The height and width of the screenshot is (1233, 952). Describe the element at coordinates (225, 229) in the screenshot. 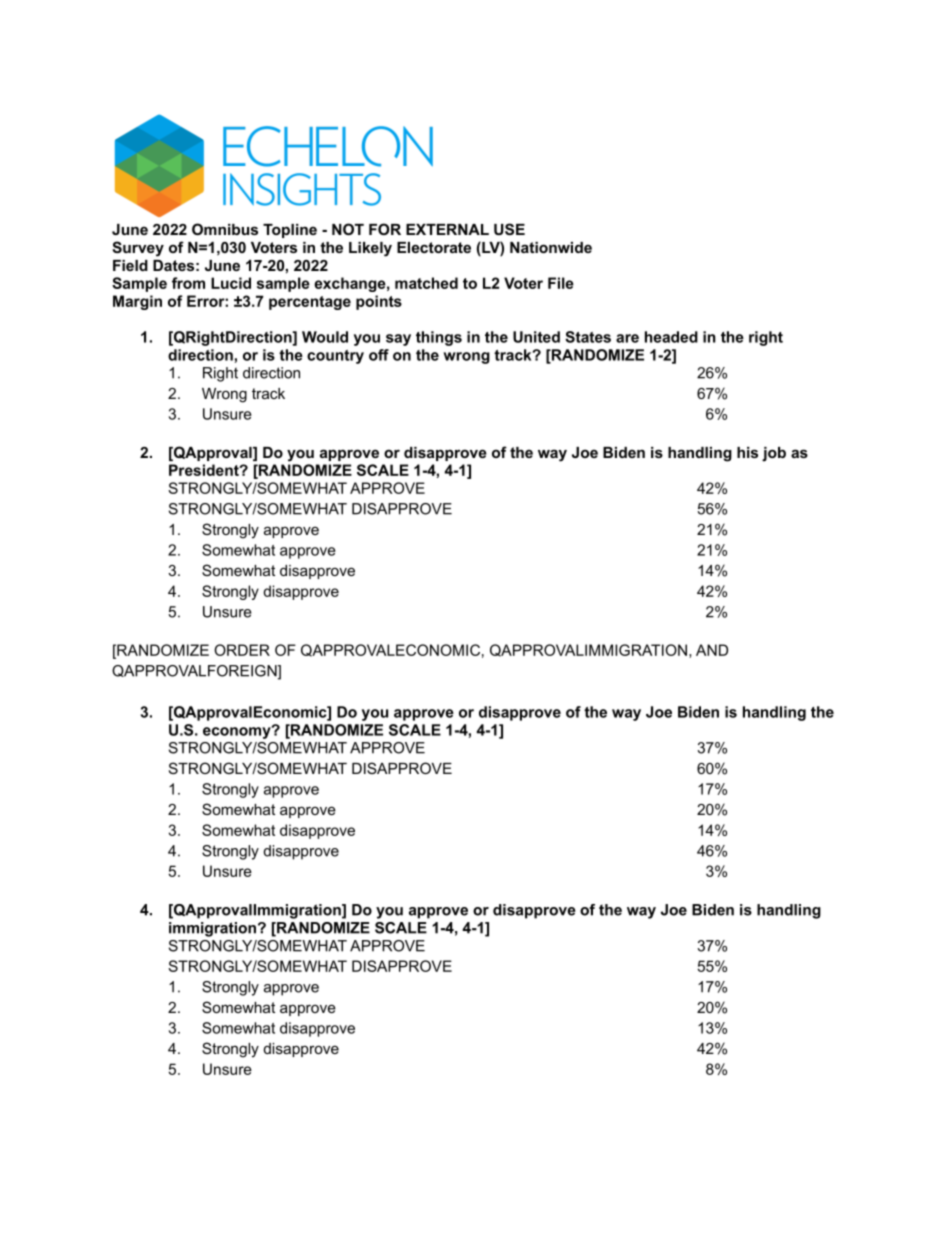

I see `Omnibus` at that location.
